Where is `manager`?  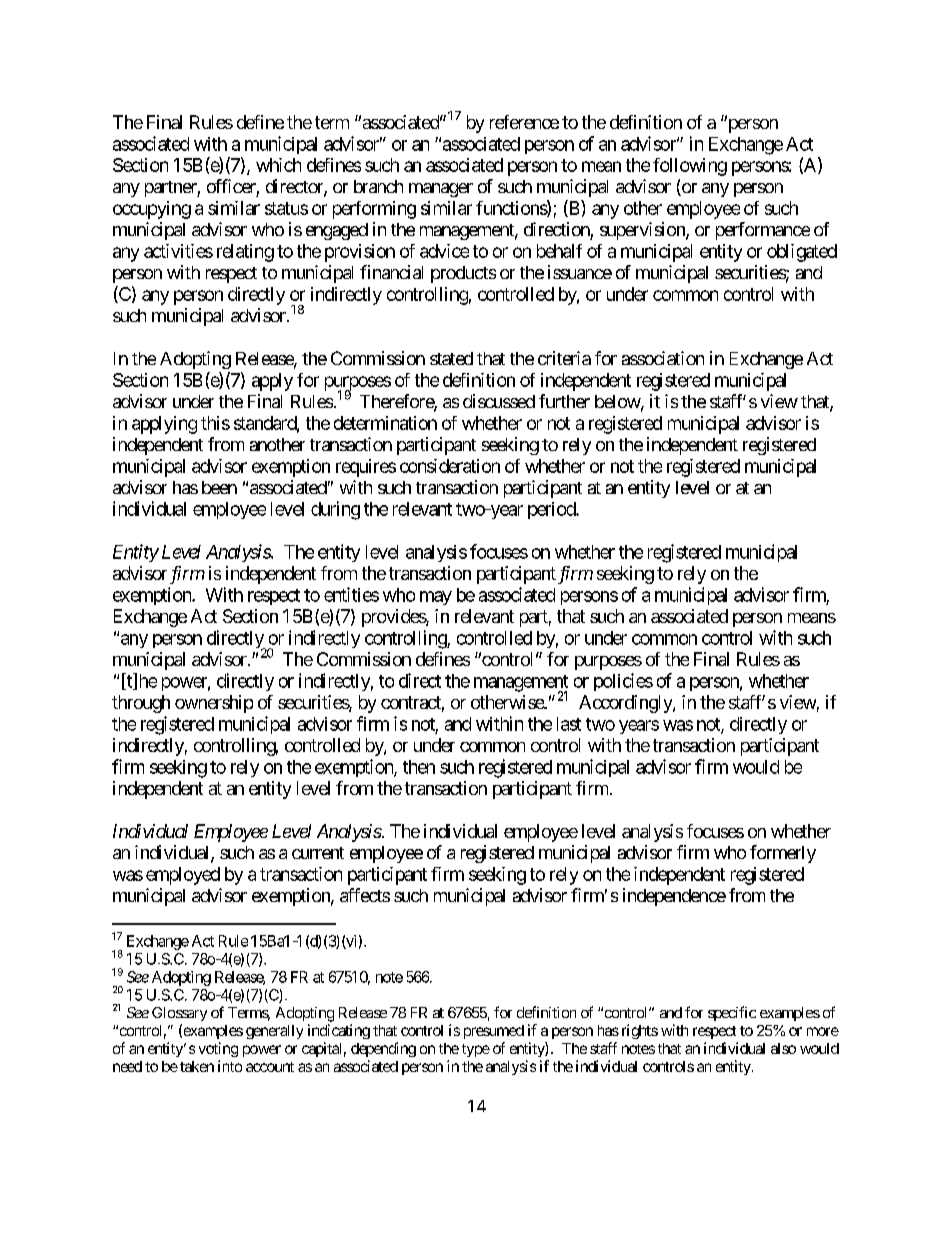
manager is located at coordinates (441, 190).
